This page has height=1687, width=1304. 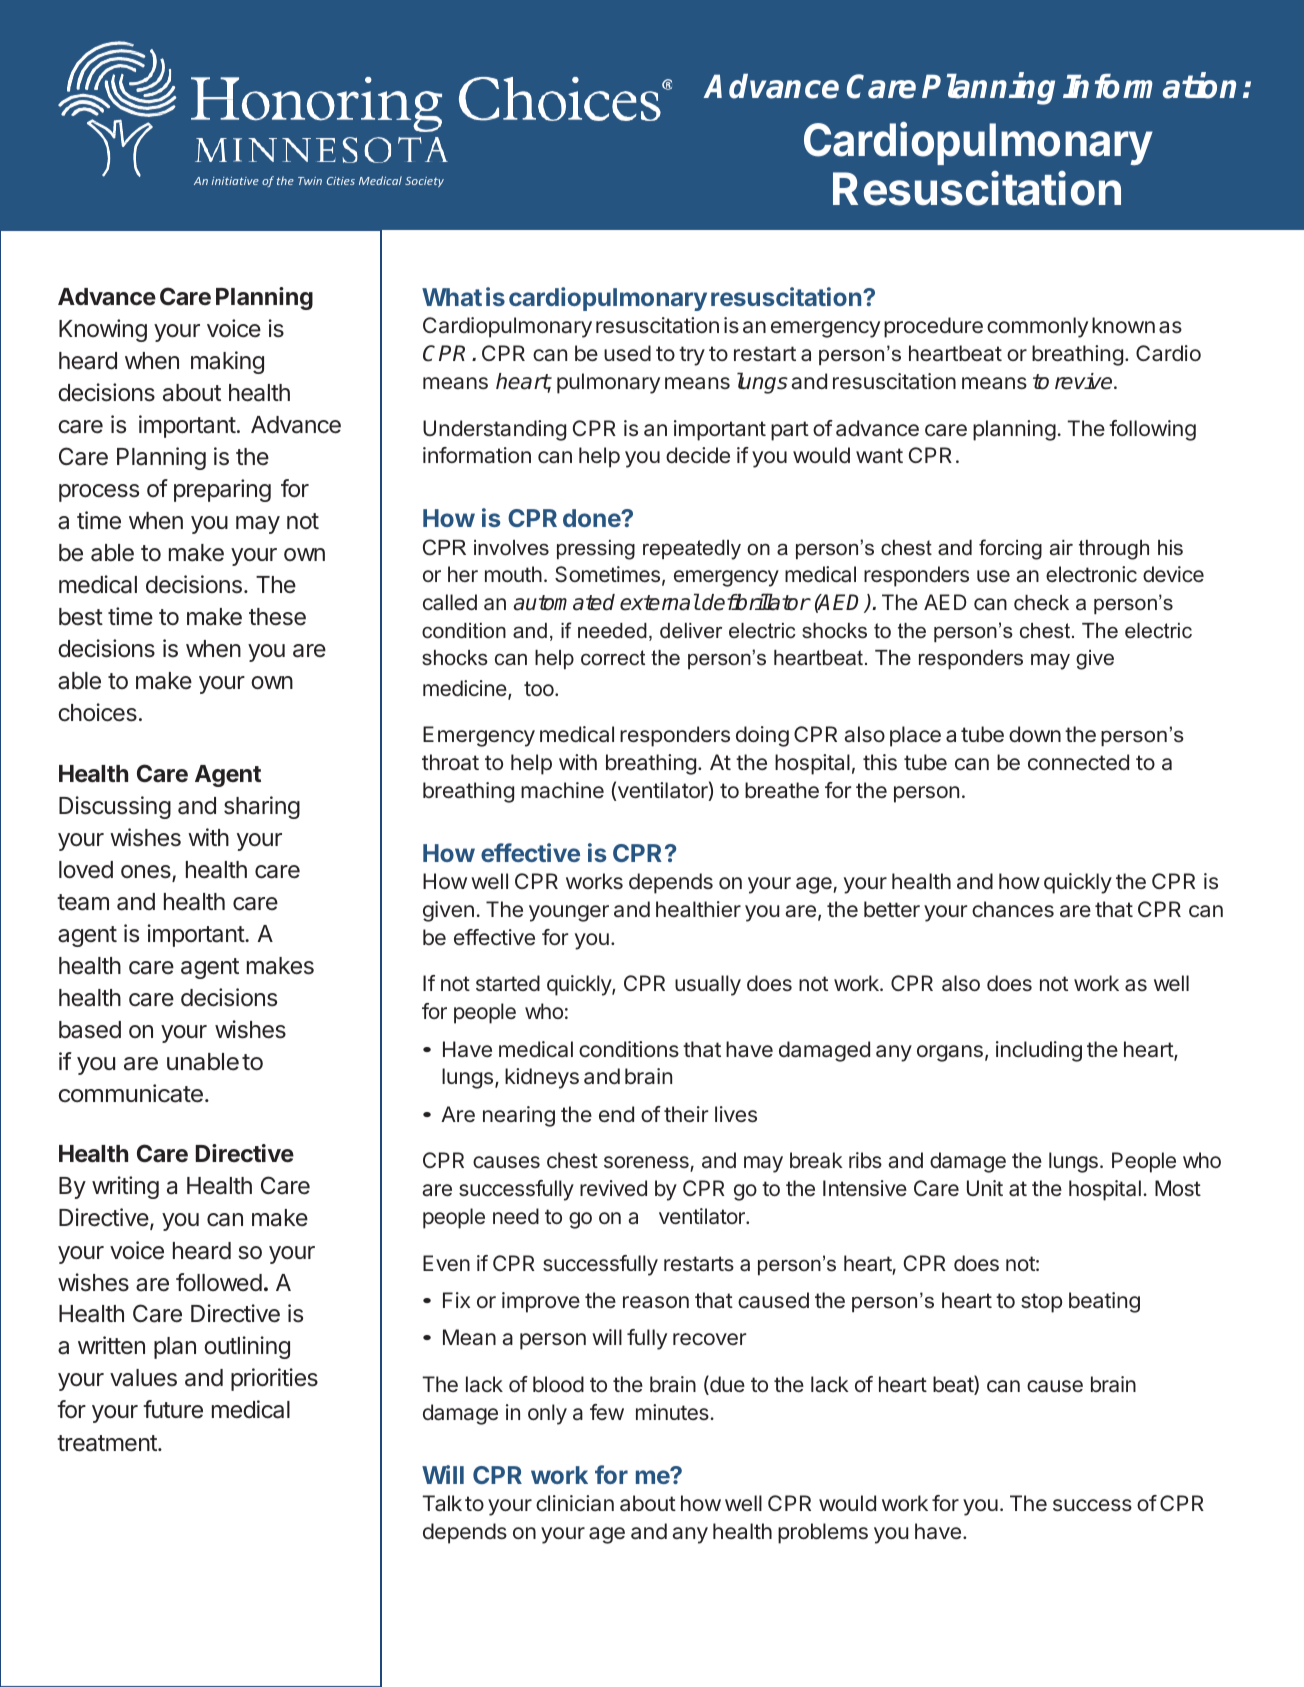 What do you see at coordinates (686, 1114) in the page?
I see `their` at bounding box center [686, 1114].
